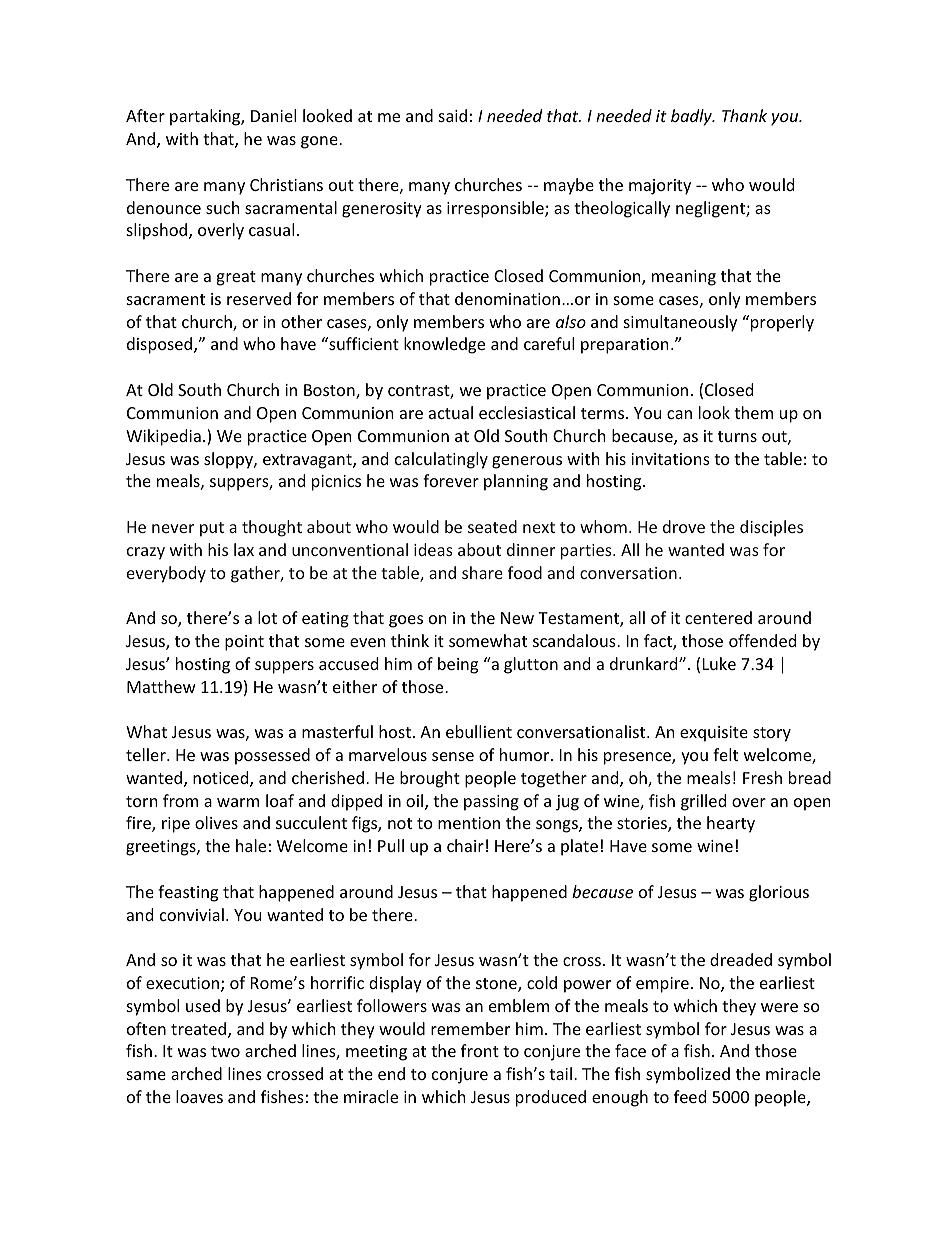 The width and height of the screenshot is (952, 1233). I want to click on front, so click(480, 1050).
